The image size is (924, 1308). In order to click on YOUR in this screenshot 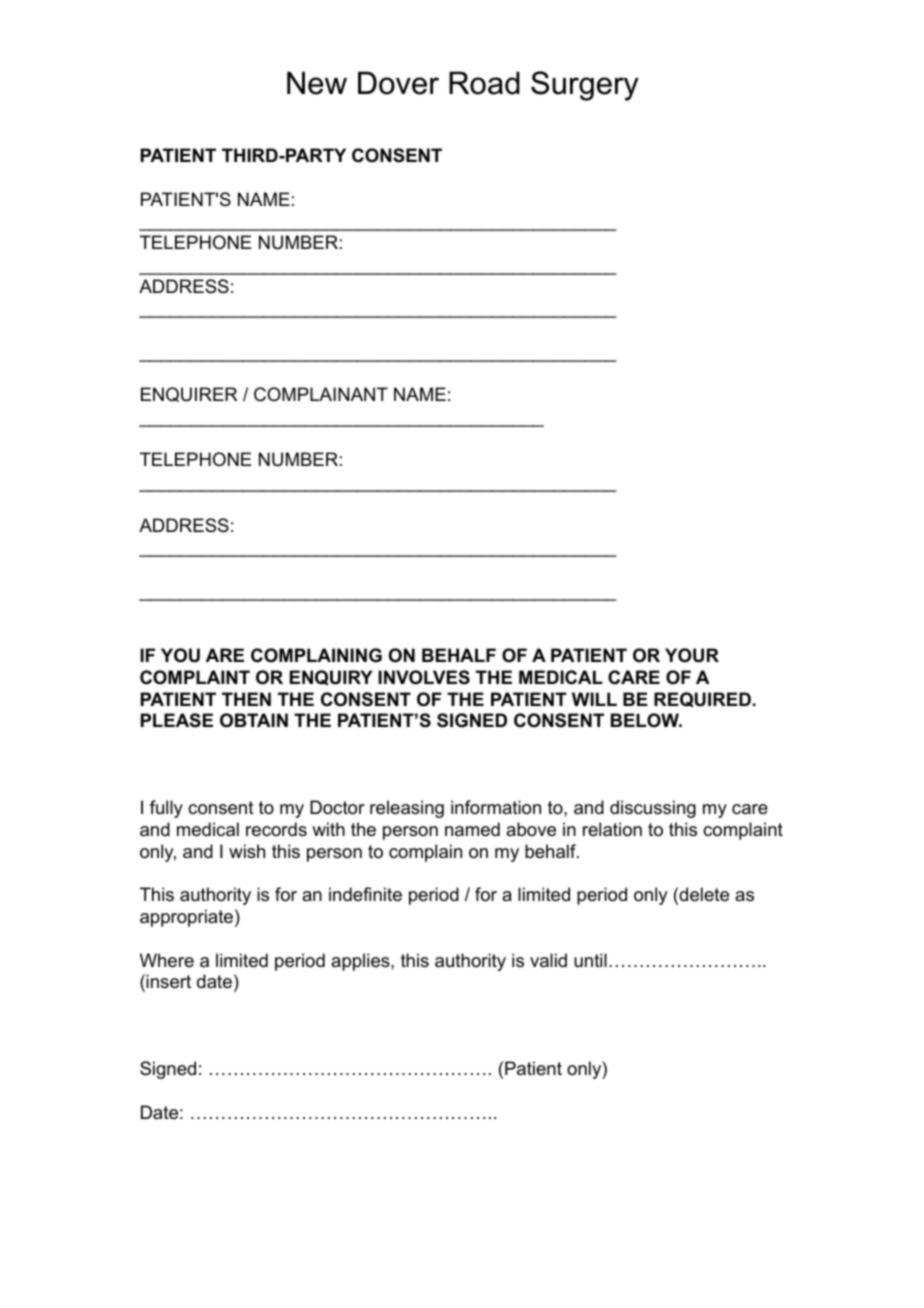, I will do `click(692, 655)`.
